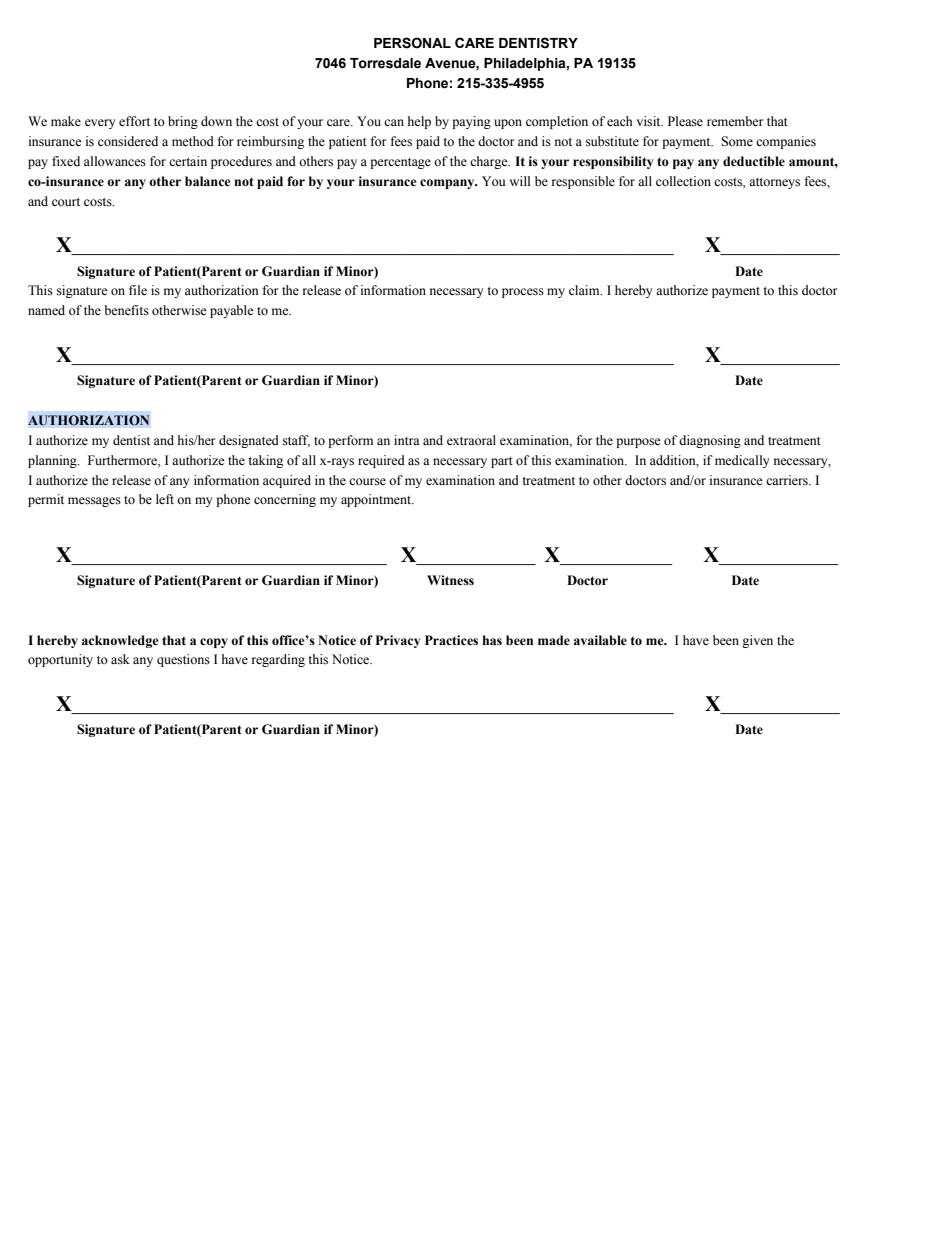 The image size is (952, 1233). What do you see at coordinates (126, 310) in the screenshot?
I see `benefits` at bounding box center [126, 310].
